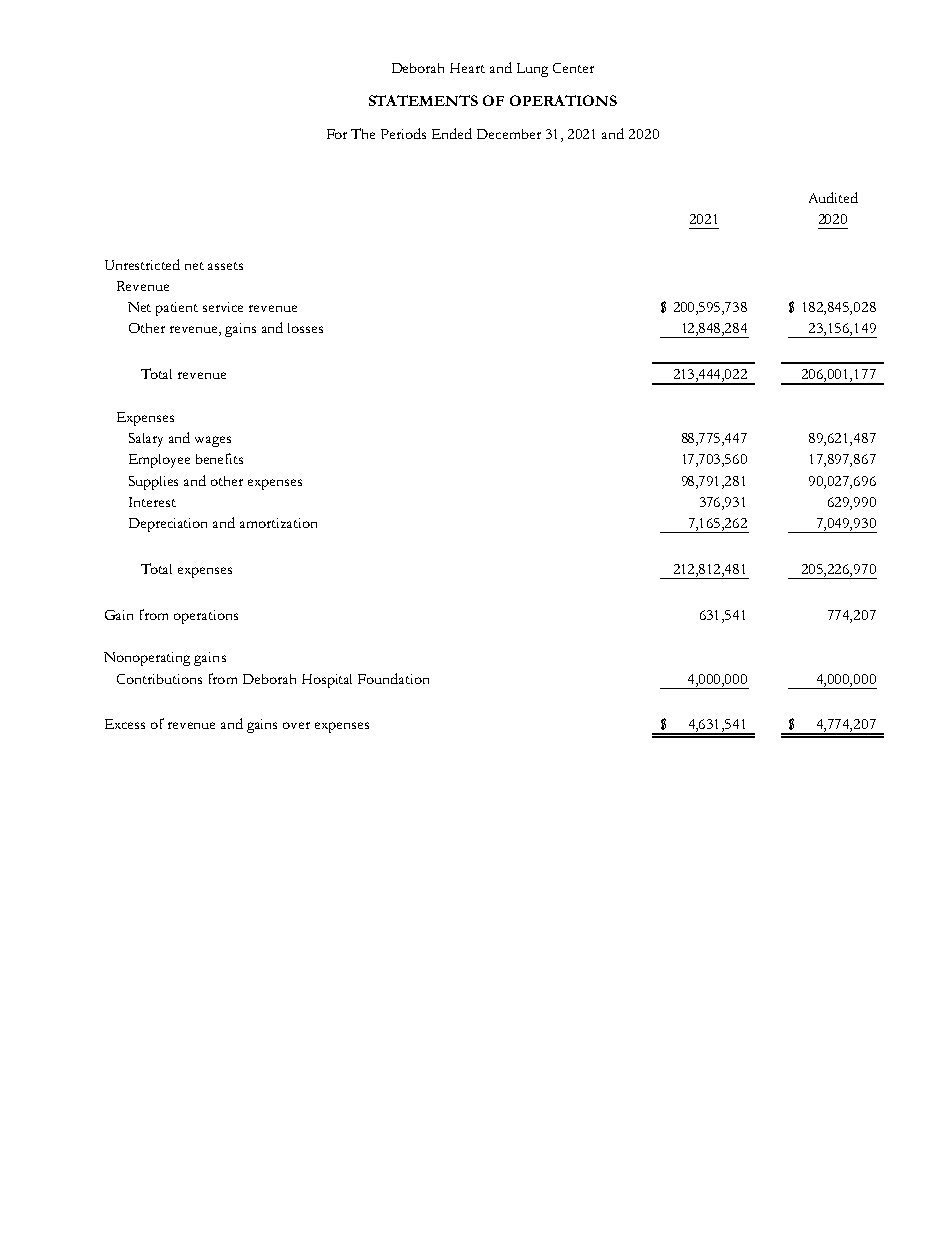  I want to click on service, so click(223, 307).
